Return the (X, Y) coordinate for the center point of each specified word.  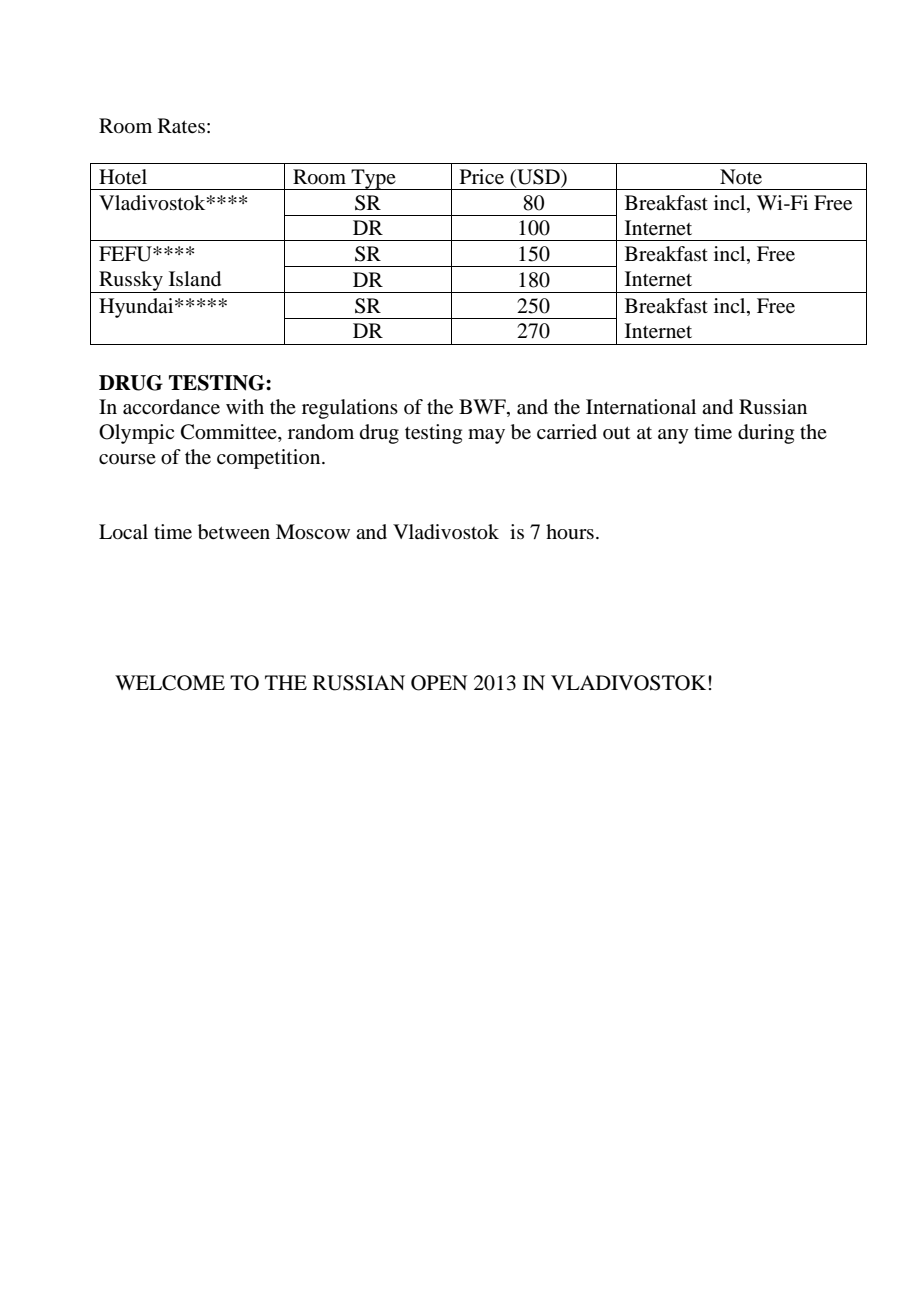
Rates (181, 126)
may (486, 436)
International (641, 407)
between (234, 532)
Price (482, 177)
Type (373, 179)
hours (570, 532)
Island (195, 279)
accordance (171, 407)
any (673, 436)
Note (741, 177)
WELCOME (170, 683)
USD (538, 178)
